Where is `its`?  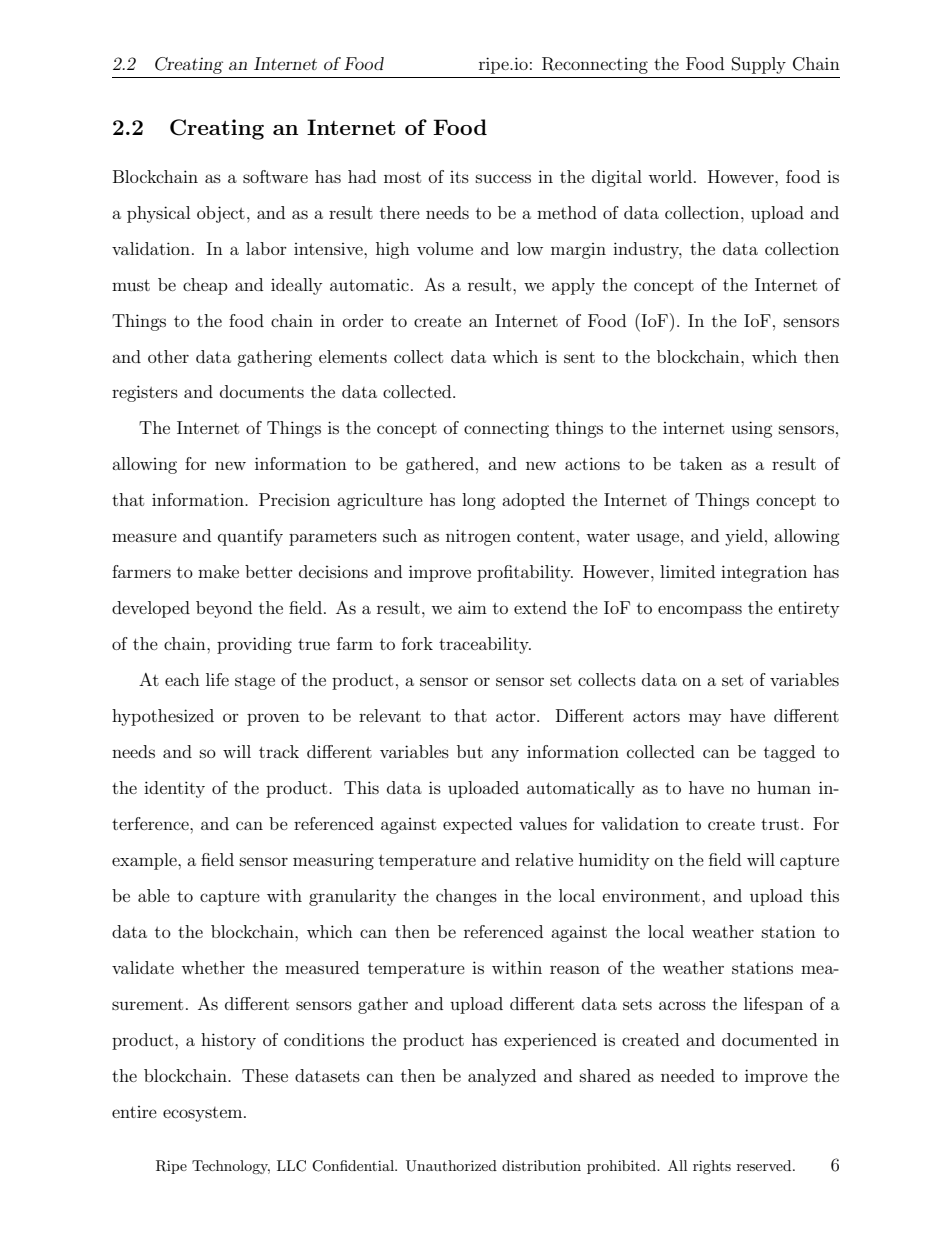 its is located at coordinates (459, 177).
